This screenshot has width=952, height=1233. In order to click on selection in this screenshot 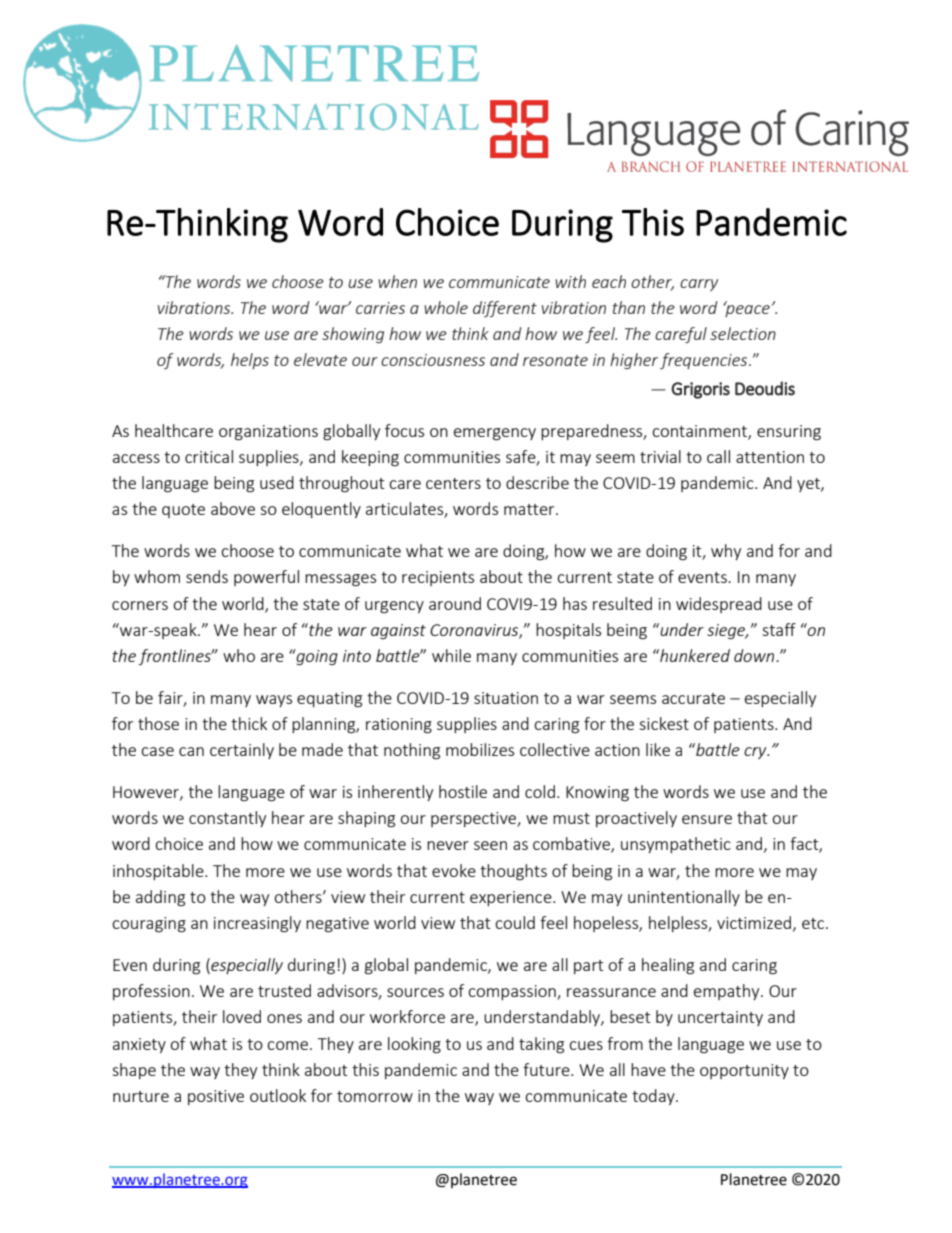, I will do `click(743, 333)`.
